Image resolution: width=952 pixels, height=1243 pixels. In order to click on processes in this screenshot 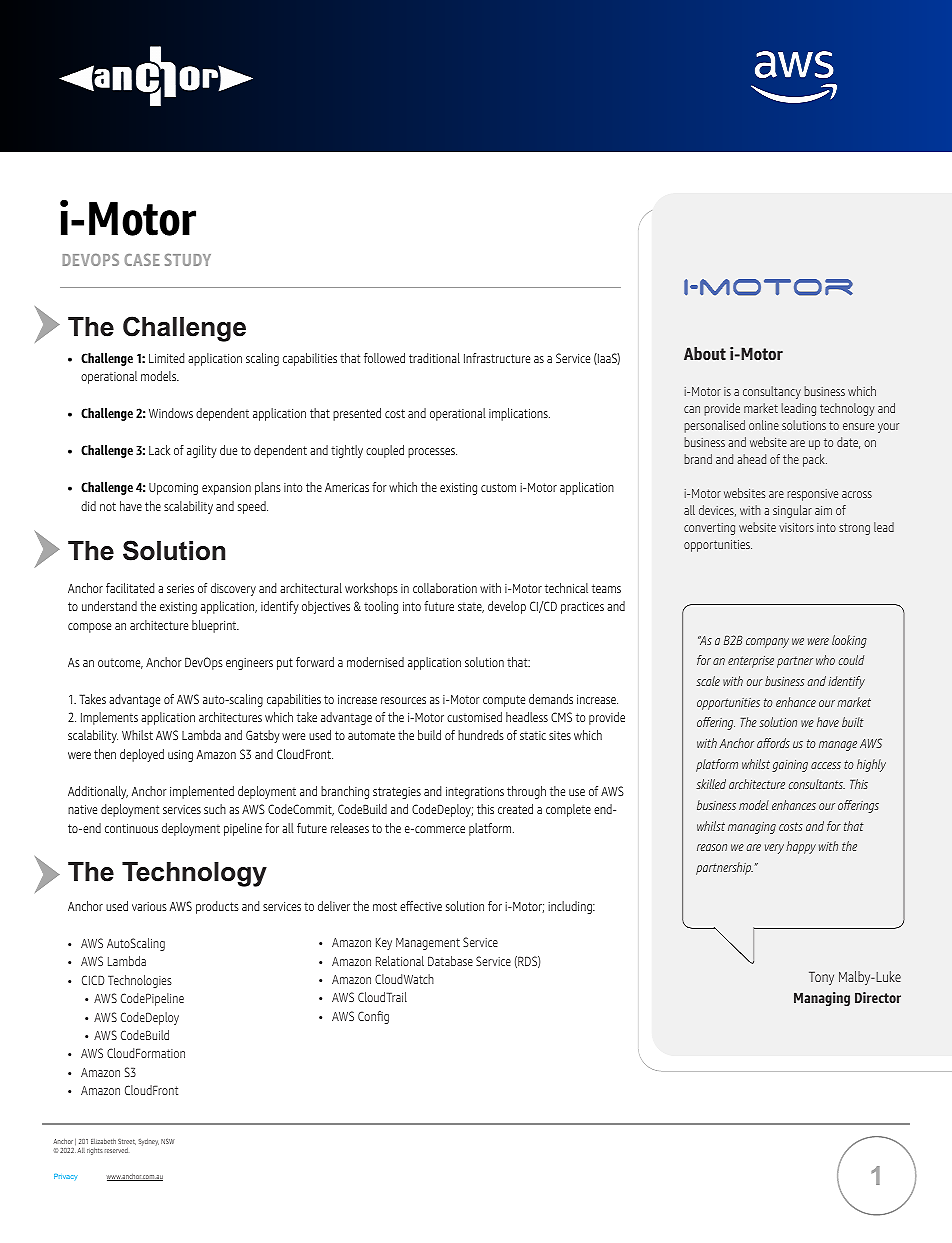, I will do `click(432, 453)`.
